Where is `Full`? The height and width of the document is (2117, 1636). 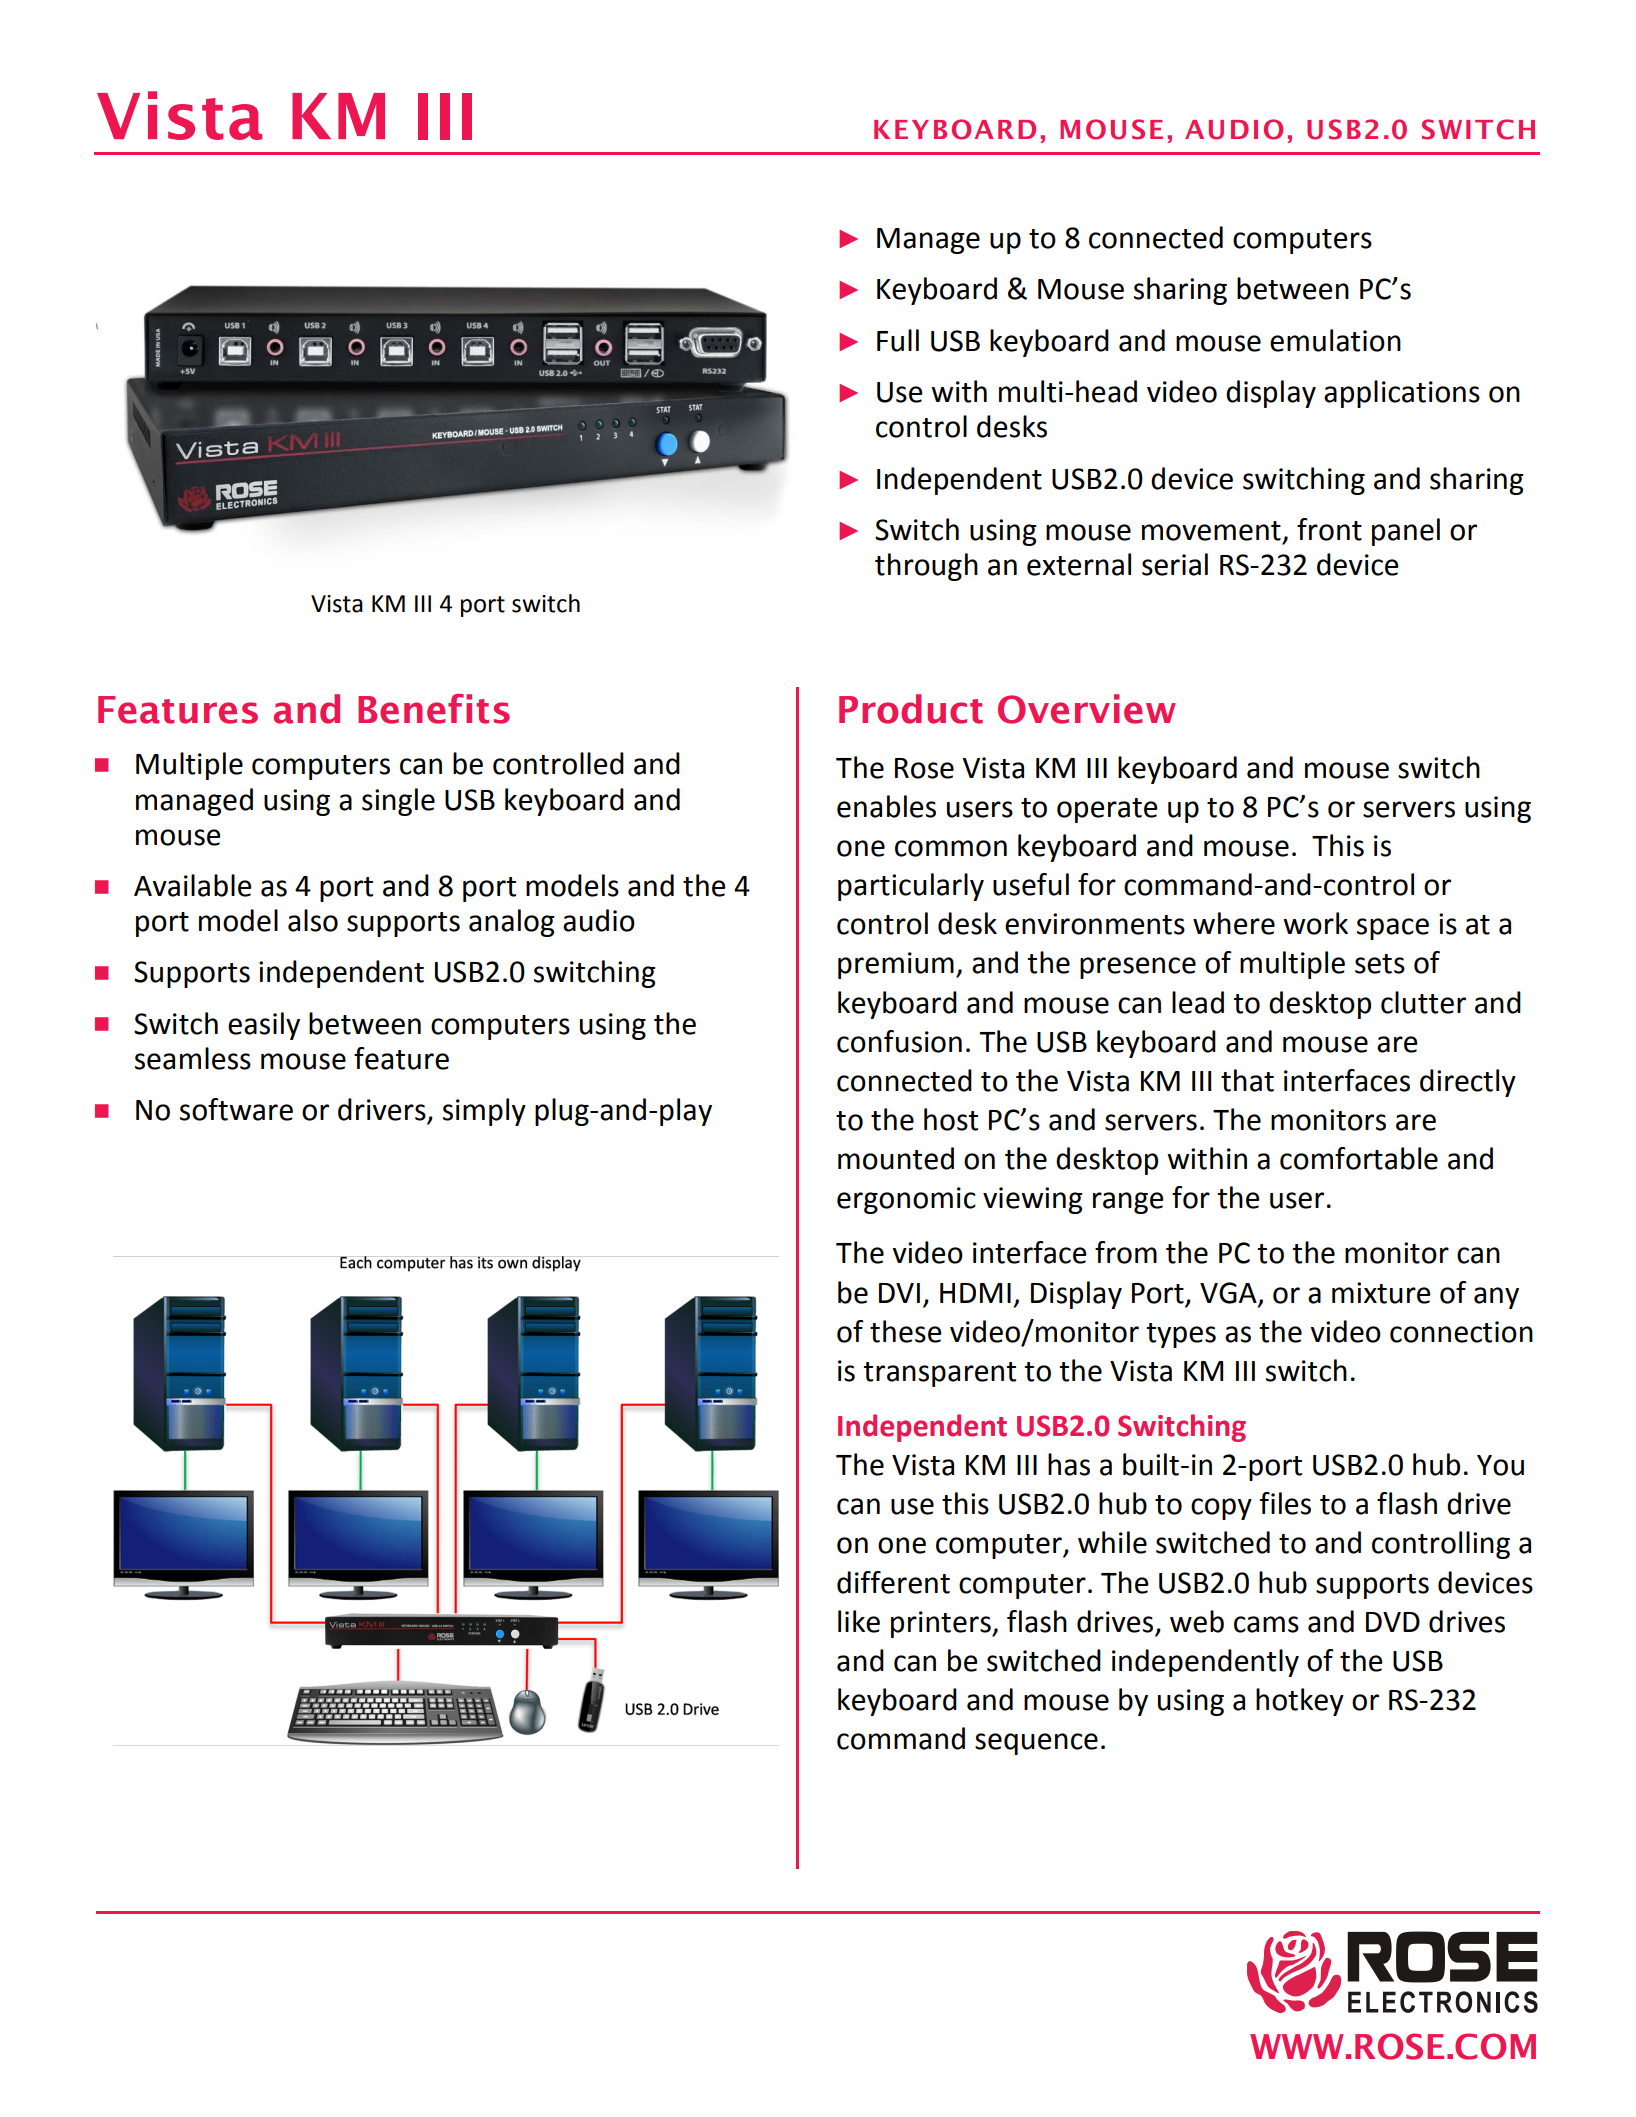 Full is located at coordinates (898, 340).
